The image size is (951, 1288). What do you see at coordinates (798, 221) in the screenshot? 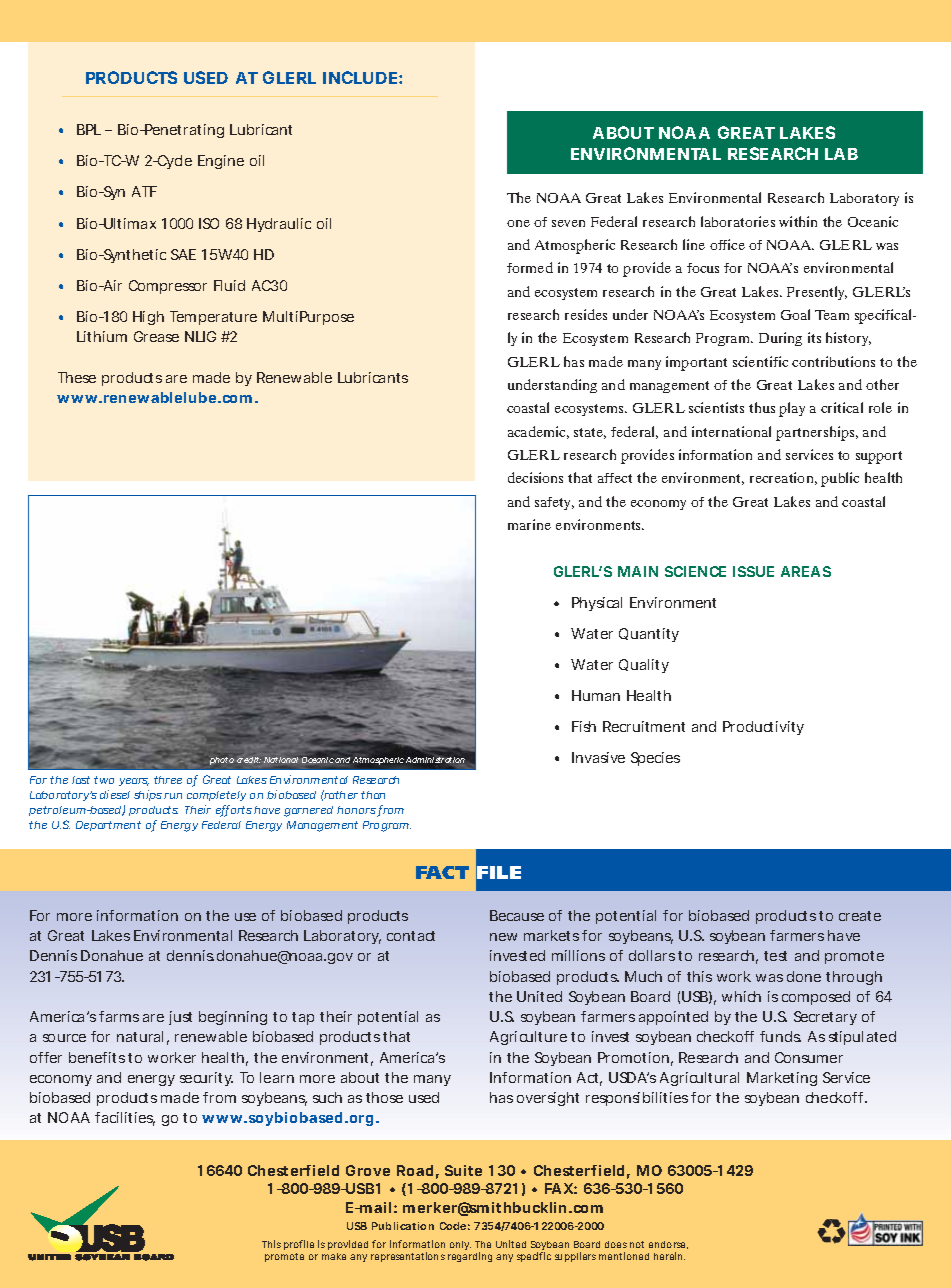
I see `within` at bounding box center [798, 221].
